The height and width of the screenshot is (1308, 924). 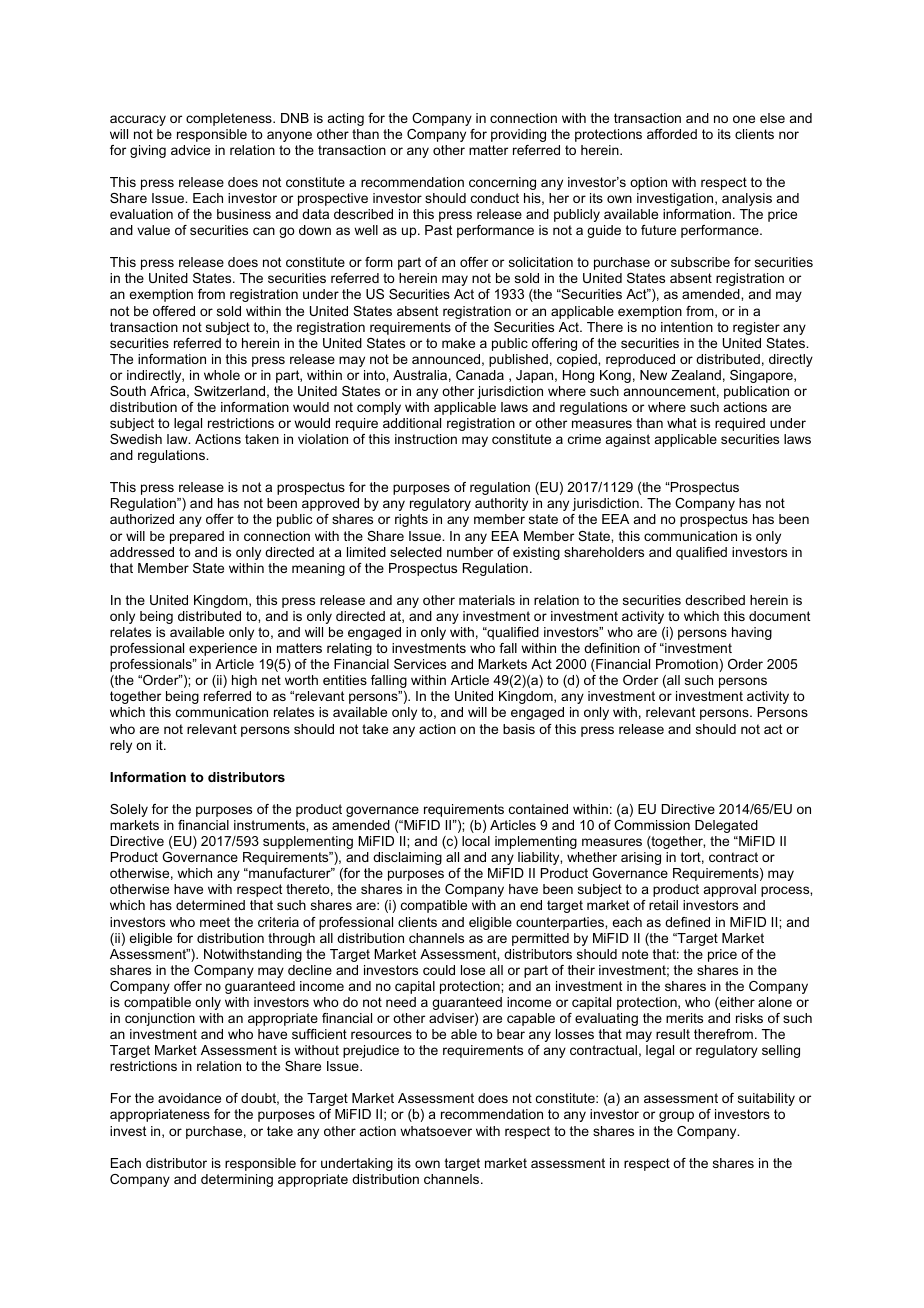 What do you see at coordinates (190, 150) in the screenshot?
I see `advice` at bounding box center [190, 150].
